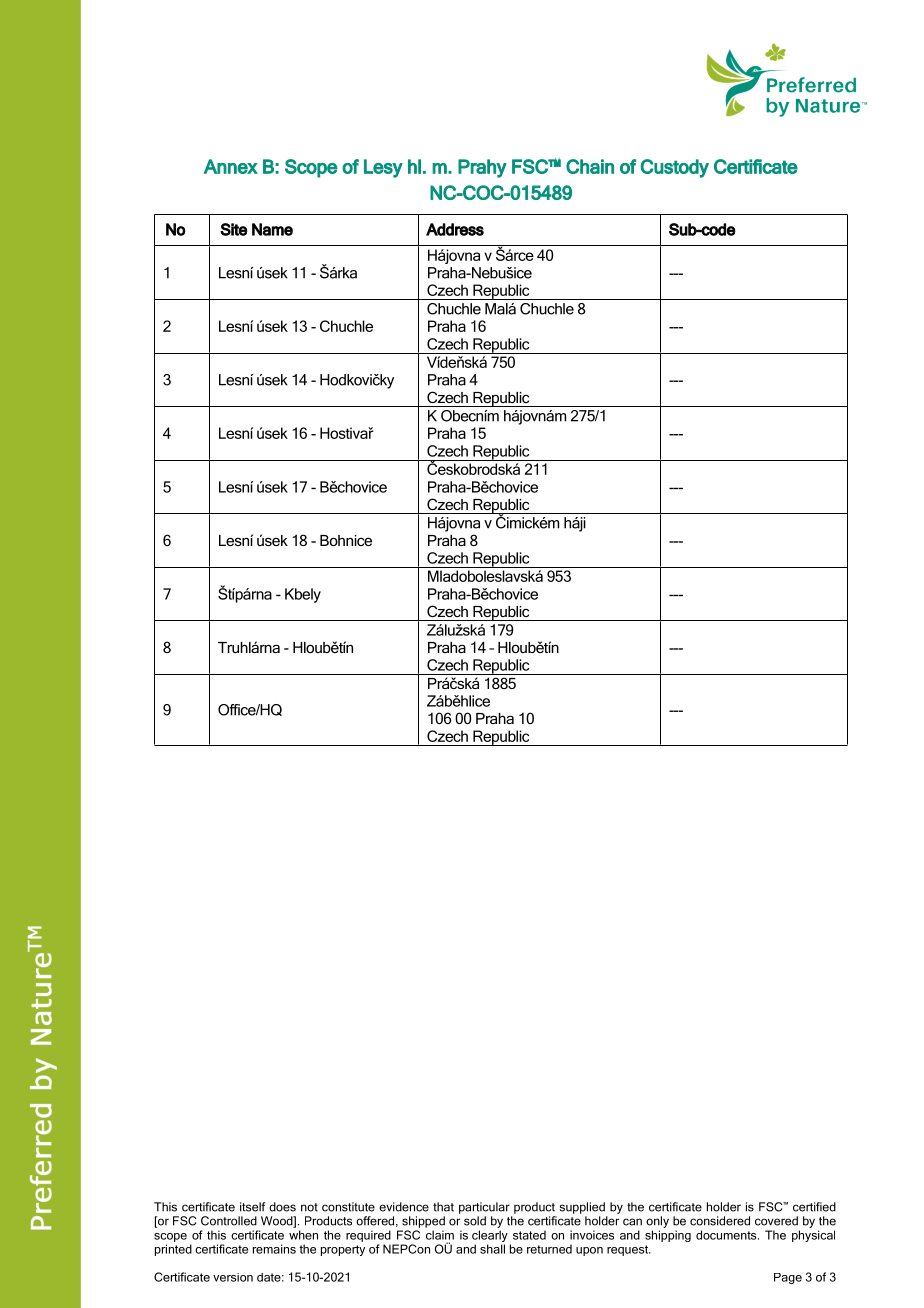 This screenshot has width=924, height=1308. What do you see at coordinates (455, 229) in the screenshot?
I see `Address` at bounding box center [455, 229].
